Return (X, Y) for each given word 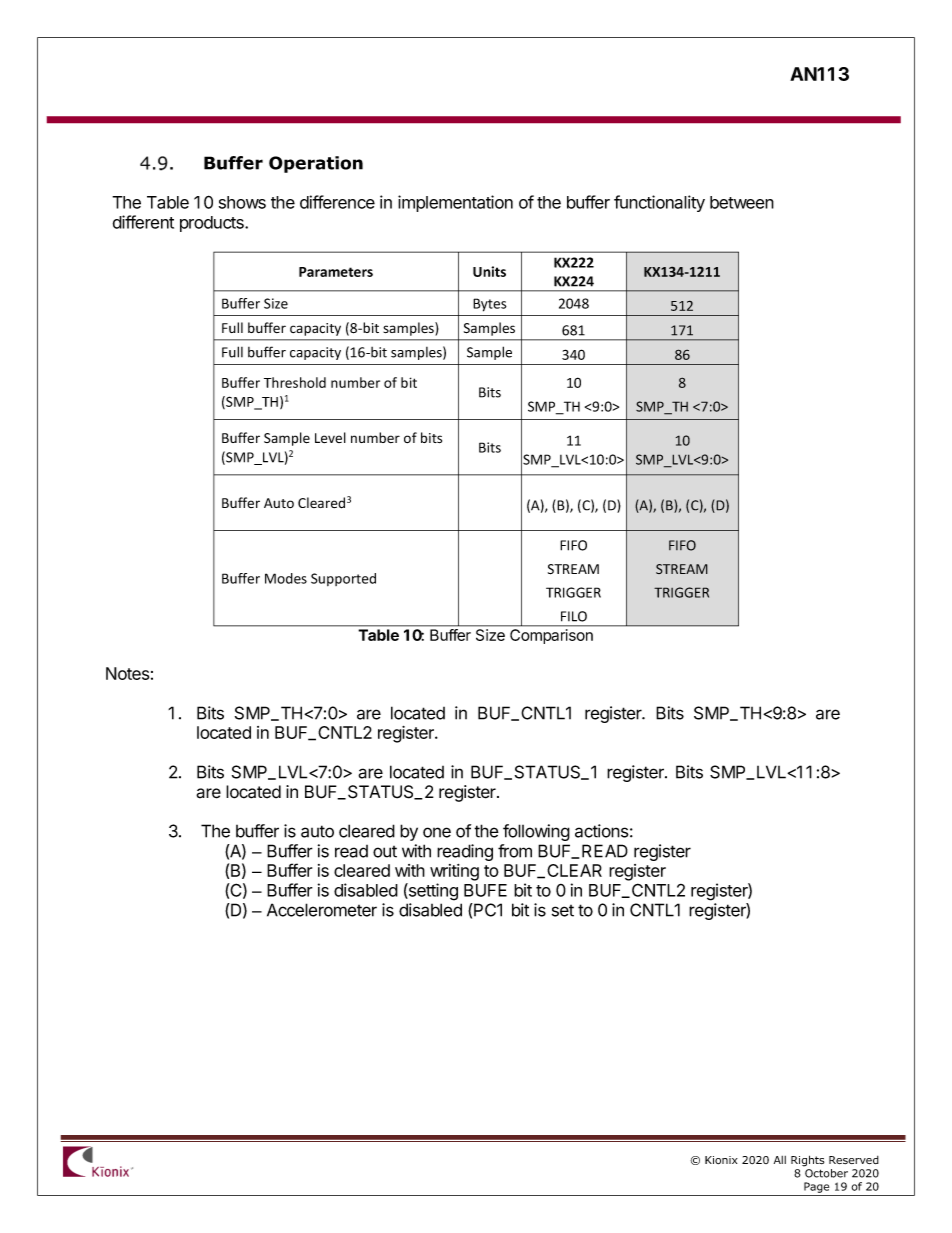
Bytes (490, 305)
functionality (659, 203)
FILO (574, 616)
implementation (455, 203)
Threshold (295, 382)
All (780, 1160)
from (515, 851)
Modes (286, 578)
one (437, 832)
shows (242, 202)
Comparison (551, 636)
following (536, 832)
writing (454, 872)
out (385, 852)
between (742, 202)
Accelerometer (322, 910)
